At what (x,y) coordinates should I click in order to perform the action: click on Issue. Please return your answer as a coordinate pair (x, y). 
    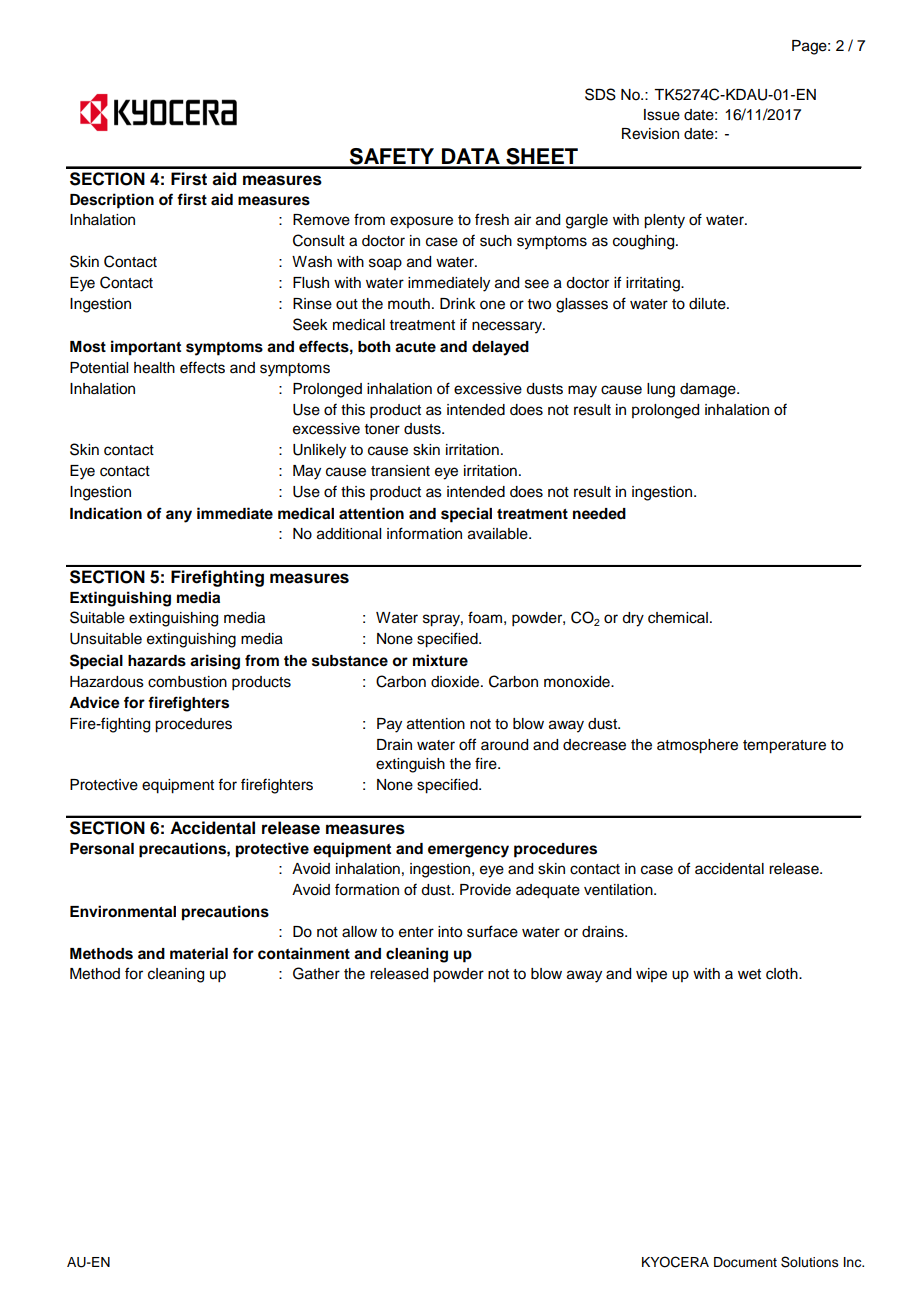
    Looking at the image, I should click on (662, 115).
